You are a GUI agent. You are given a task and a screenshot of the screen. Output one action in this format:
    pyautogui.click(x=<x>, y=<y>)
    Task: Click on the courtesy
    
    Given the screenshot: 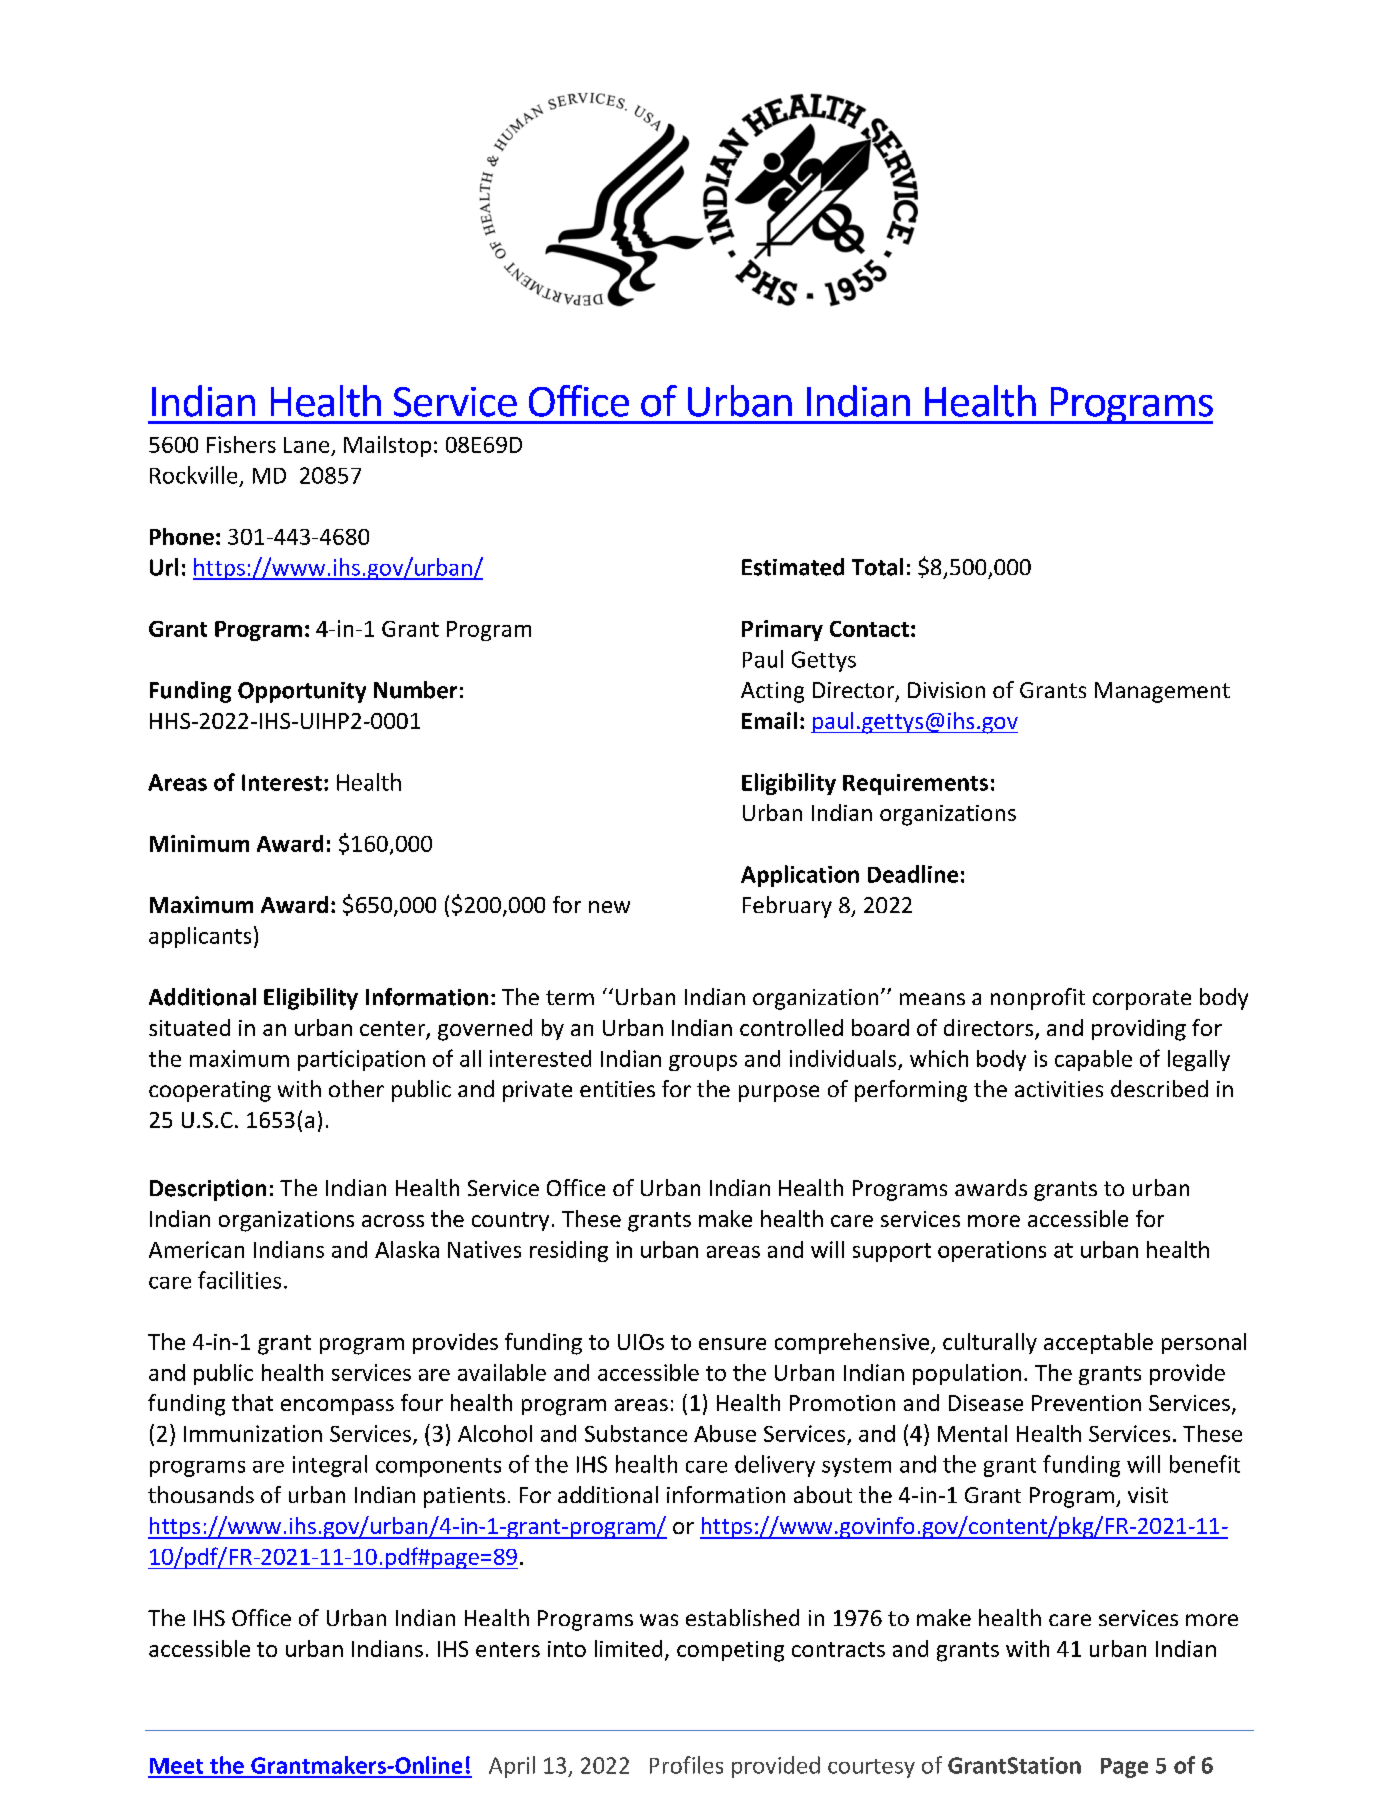 What is the action you would take?
    pyautogui.click(x=871, y=1768)
